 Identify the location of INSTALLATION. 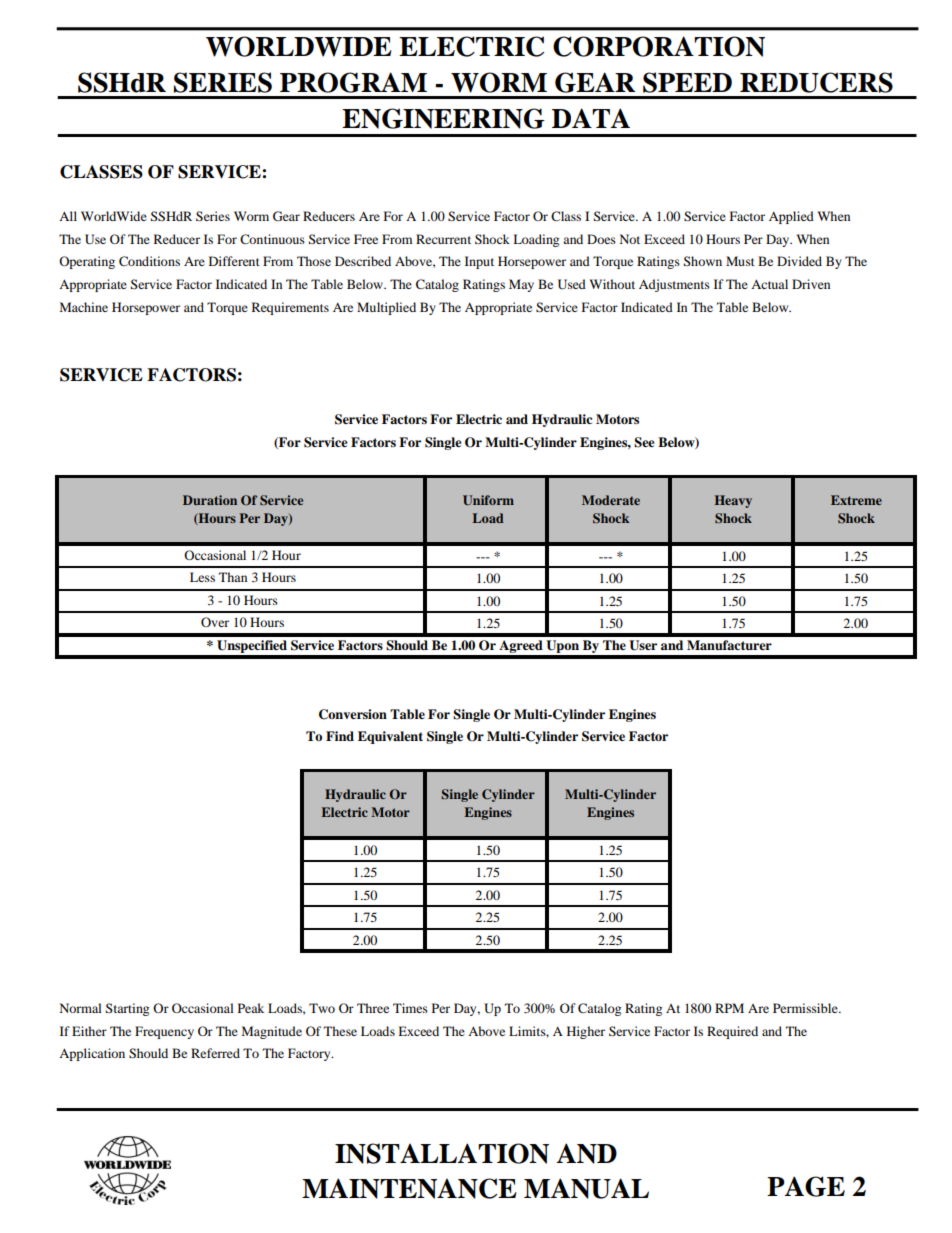
(442, 1153).
